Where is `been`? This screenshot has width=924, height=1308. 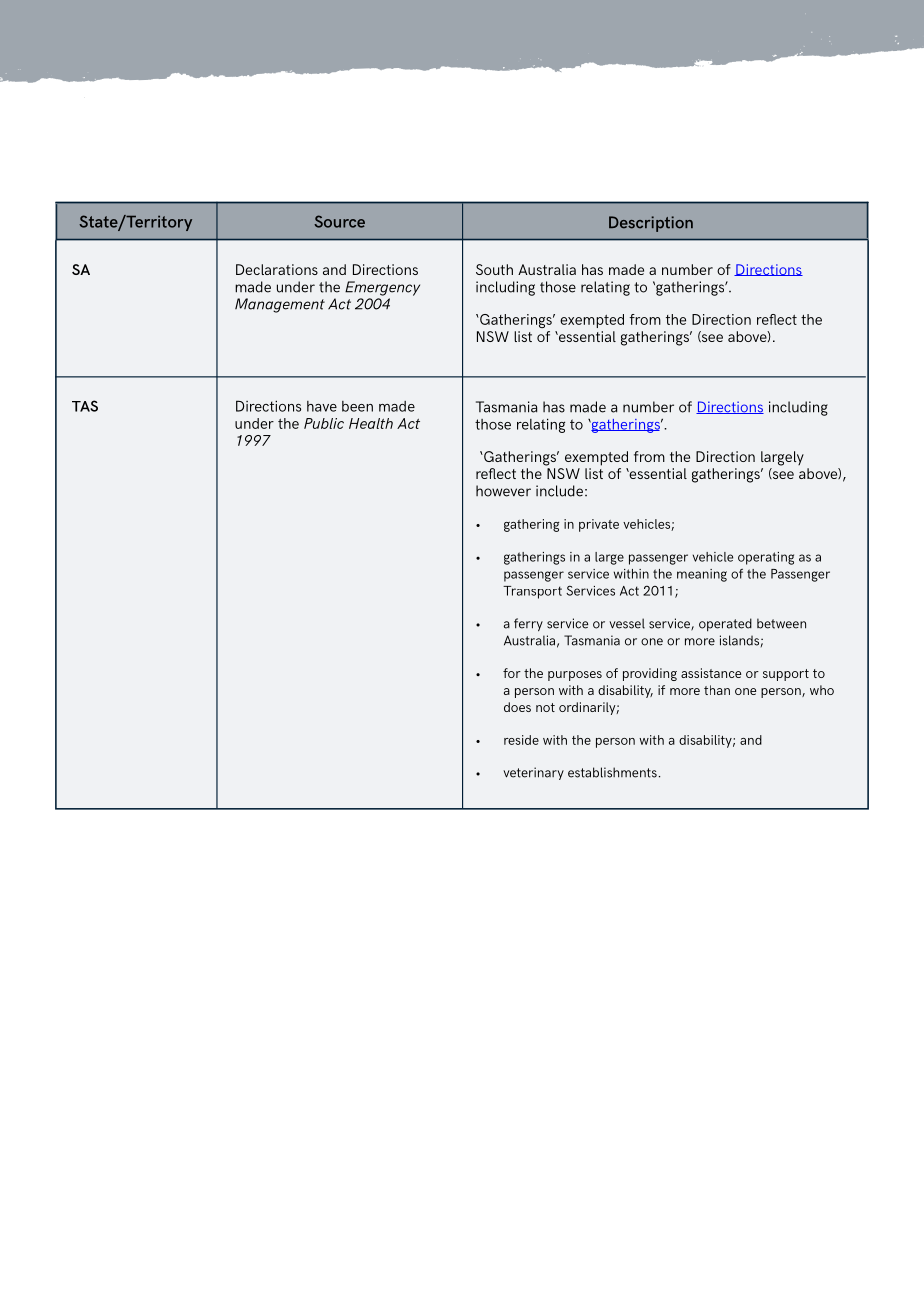 been is located at coordinates (357, 406).
